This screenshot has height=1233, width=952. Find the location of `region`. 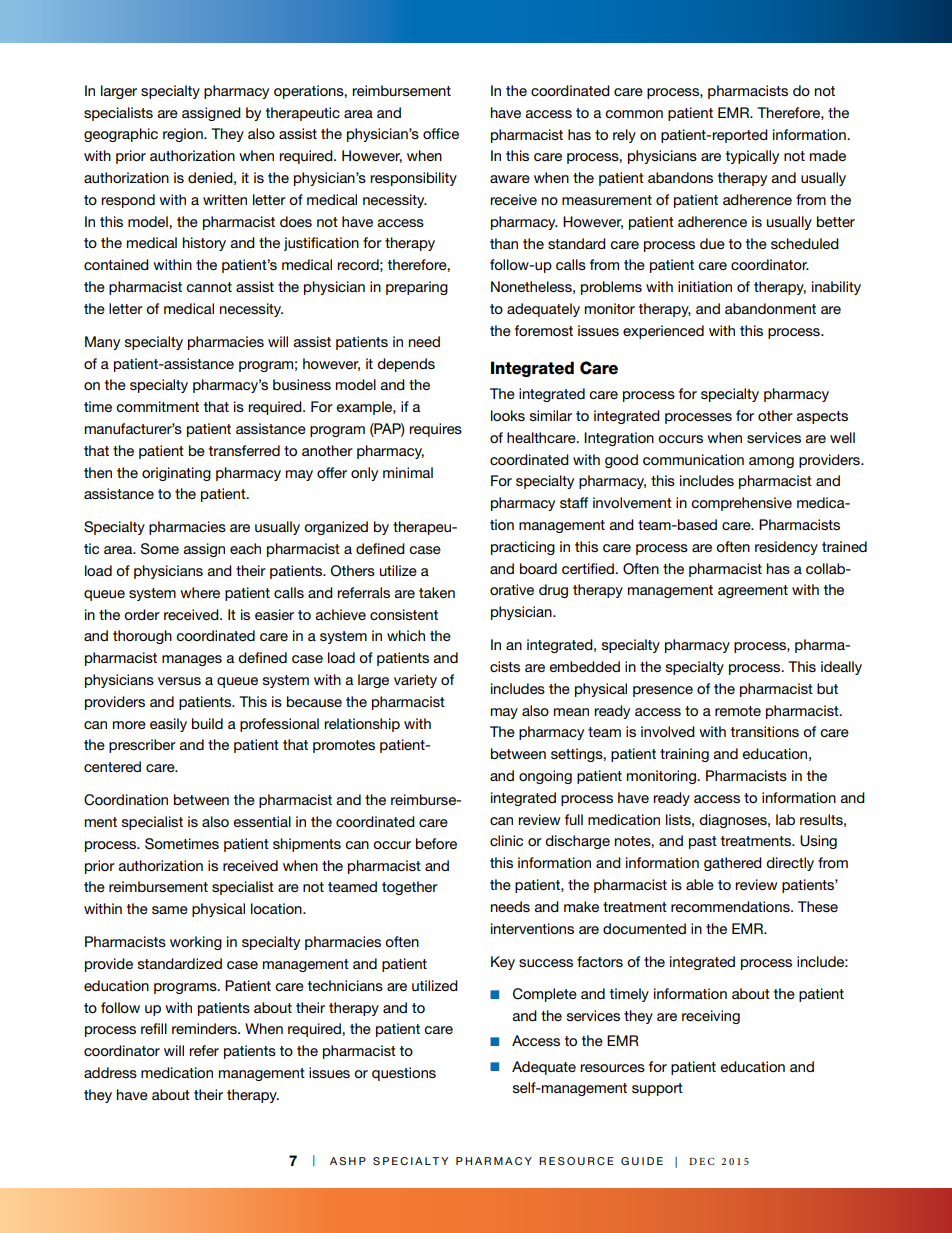

region is located at coordinates (184, 135).
